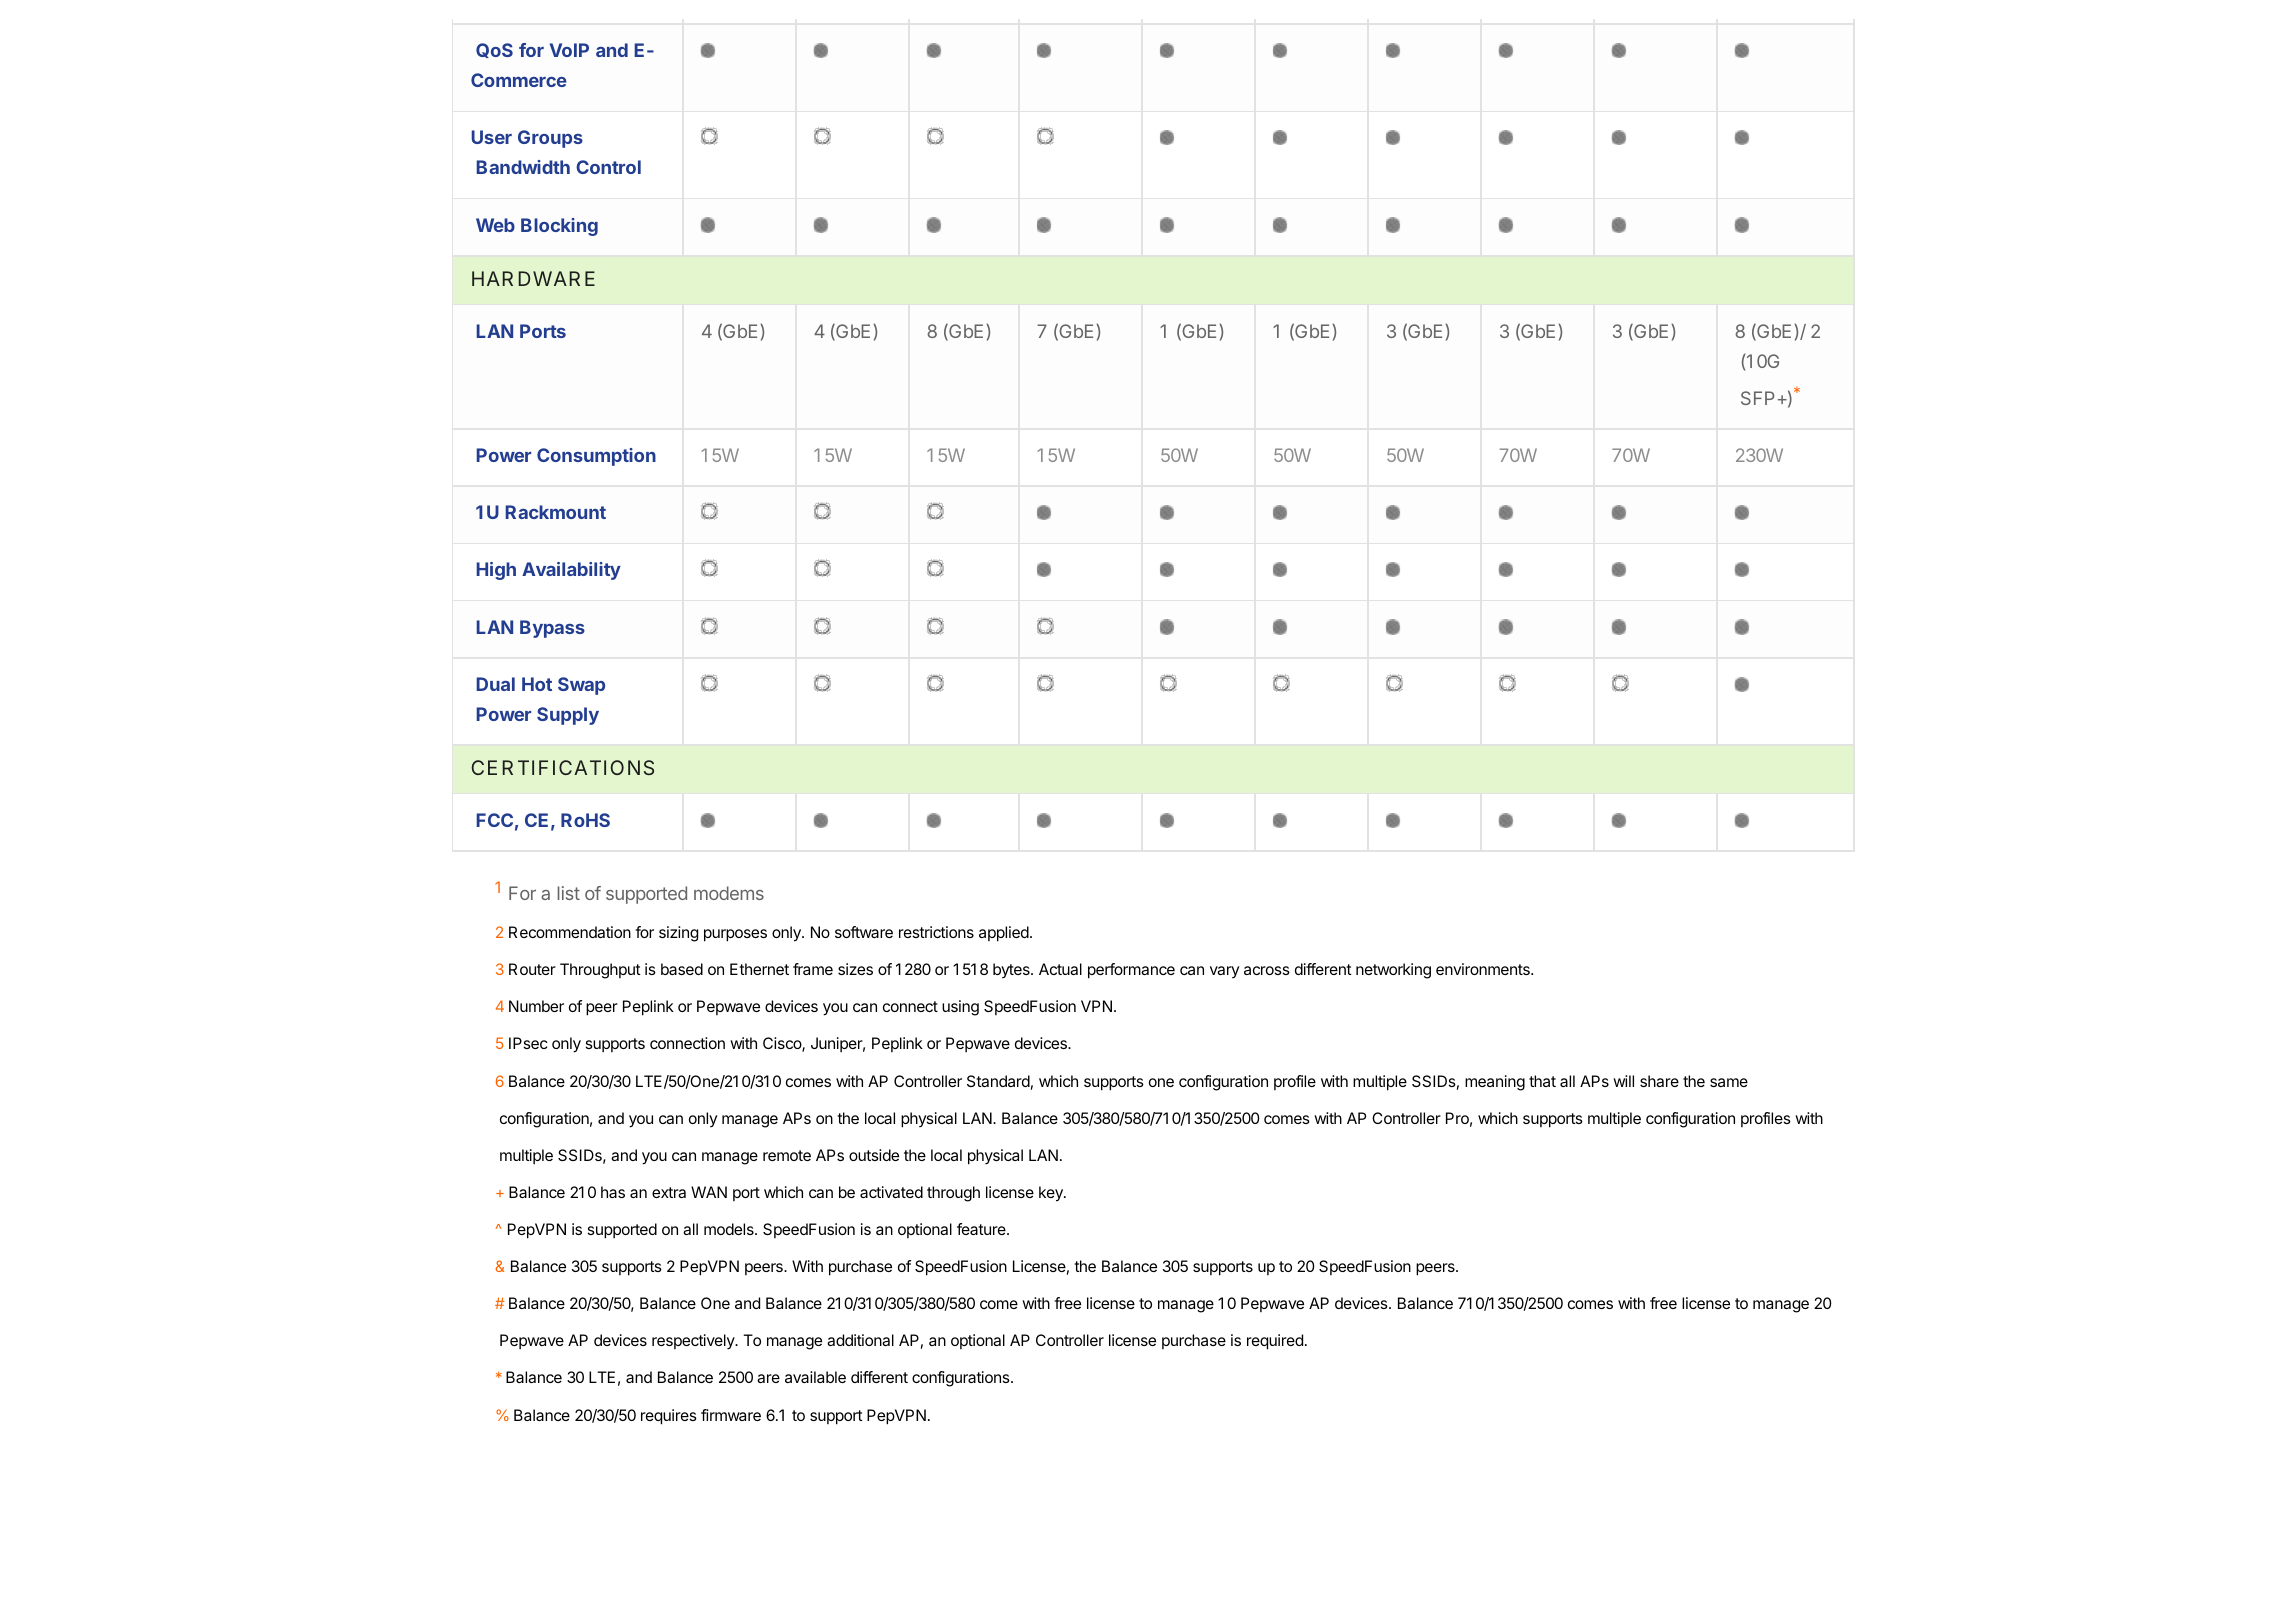 This screenshot has height=1606, width=2271. What do you see at coordinates (1131, 971) in the screenshot?
I see `performance` at bounding box center [1131, 971].
